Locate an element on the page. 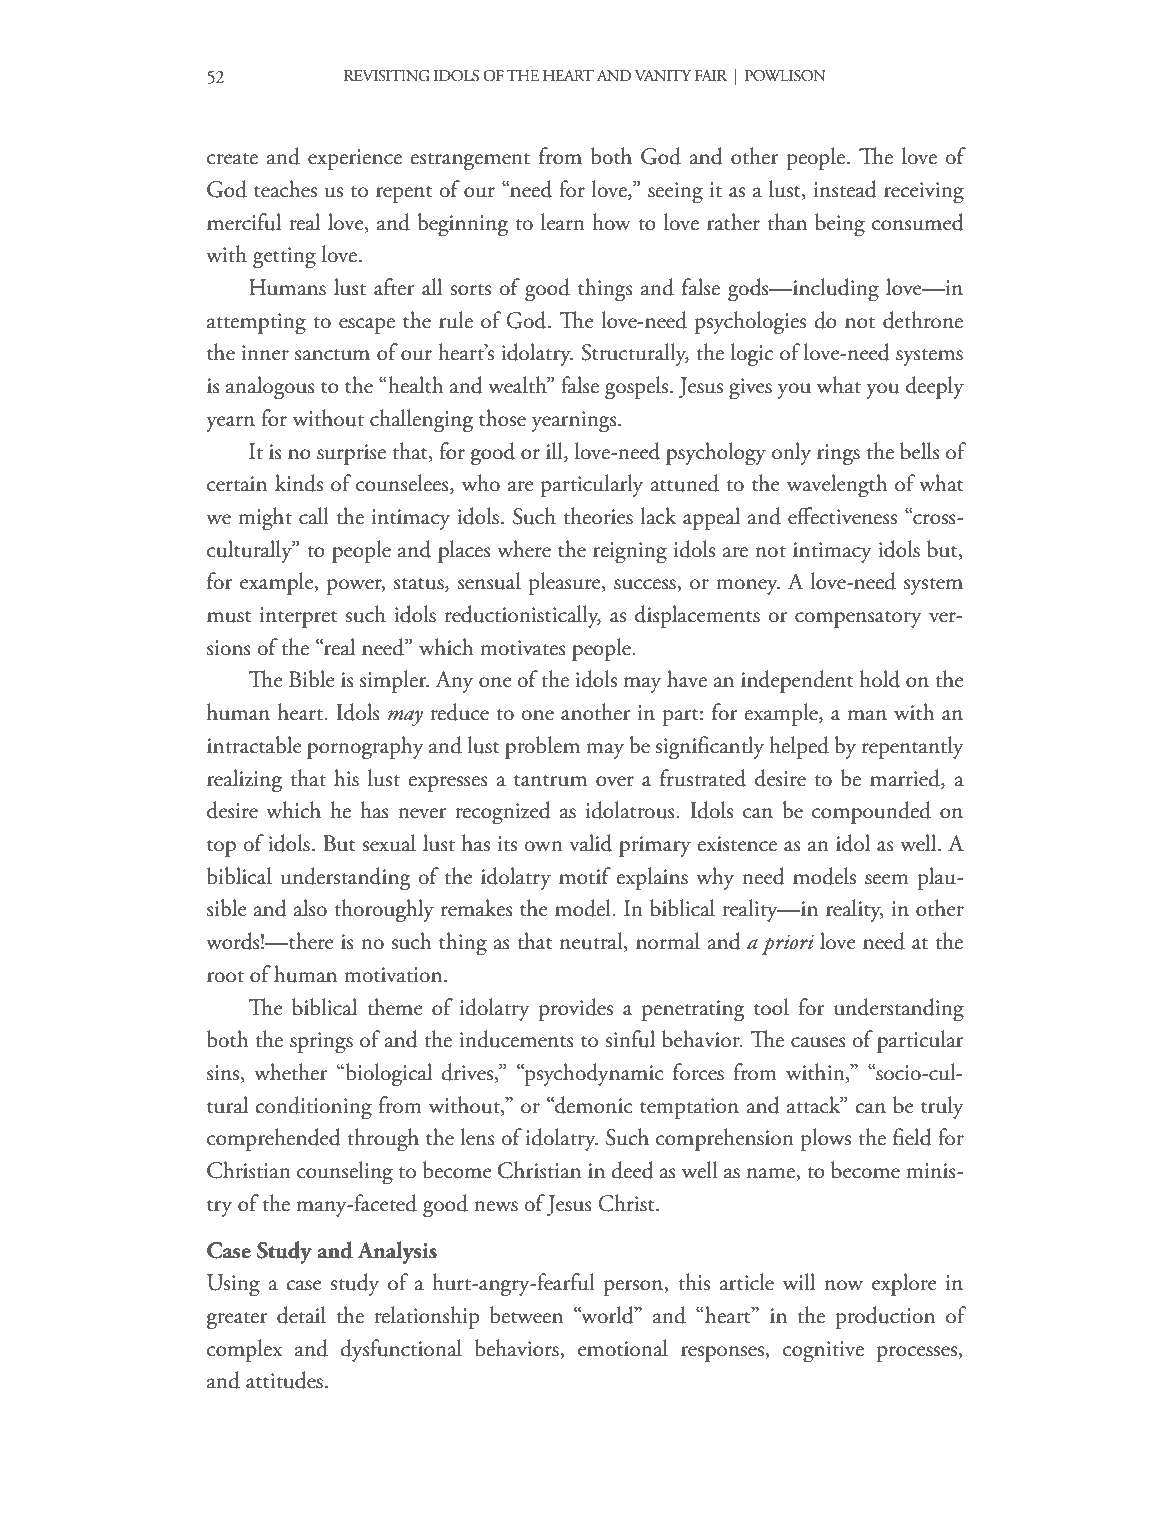  emotional is located at coordinates (623, 1348).
